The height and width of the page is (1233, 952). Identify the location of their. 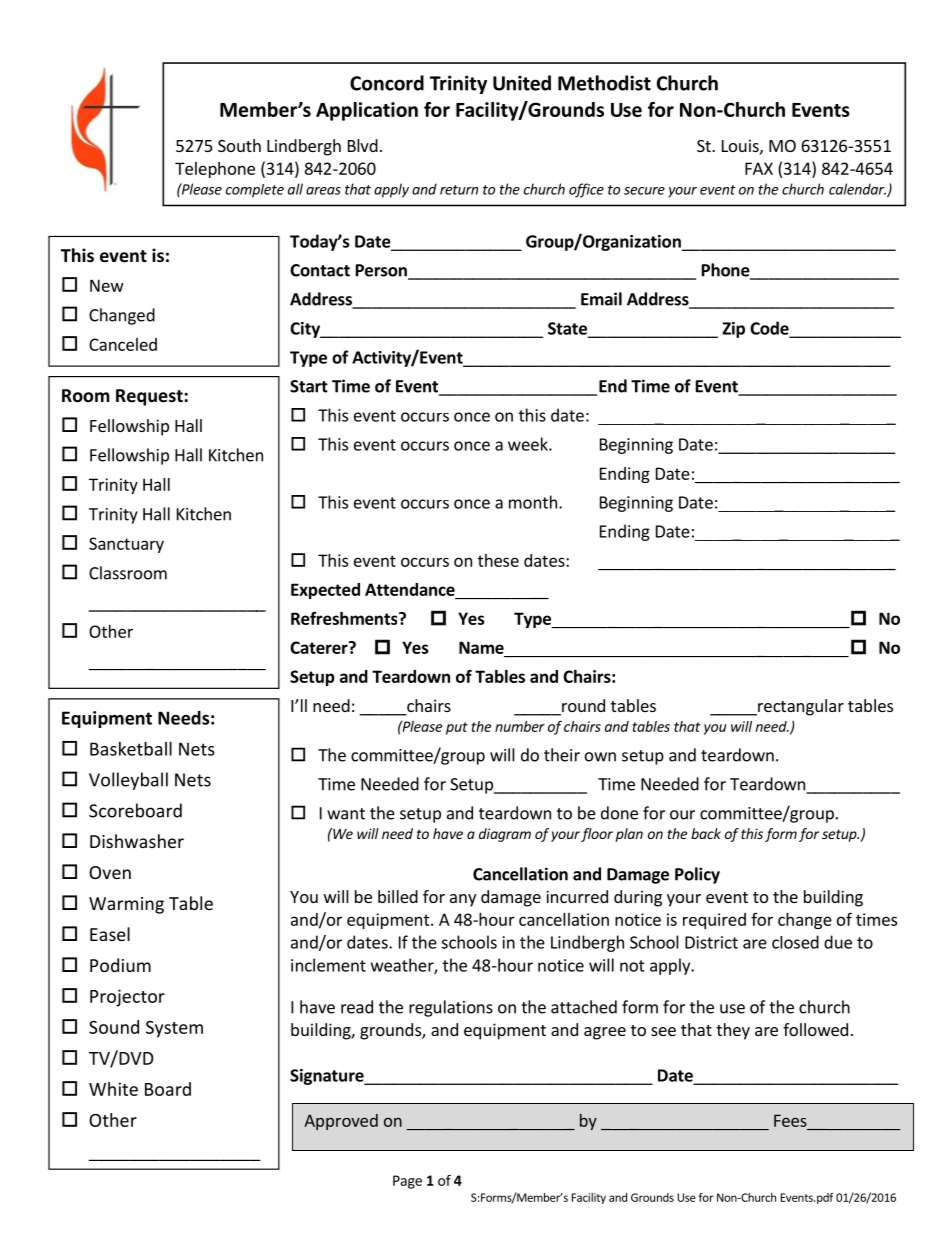
(562, 755).
